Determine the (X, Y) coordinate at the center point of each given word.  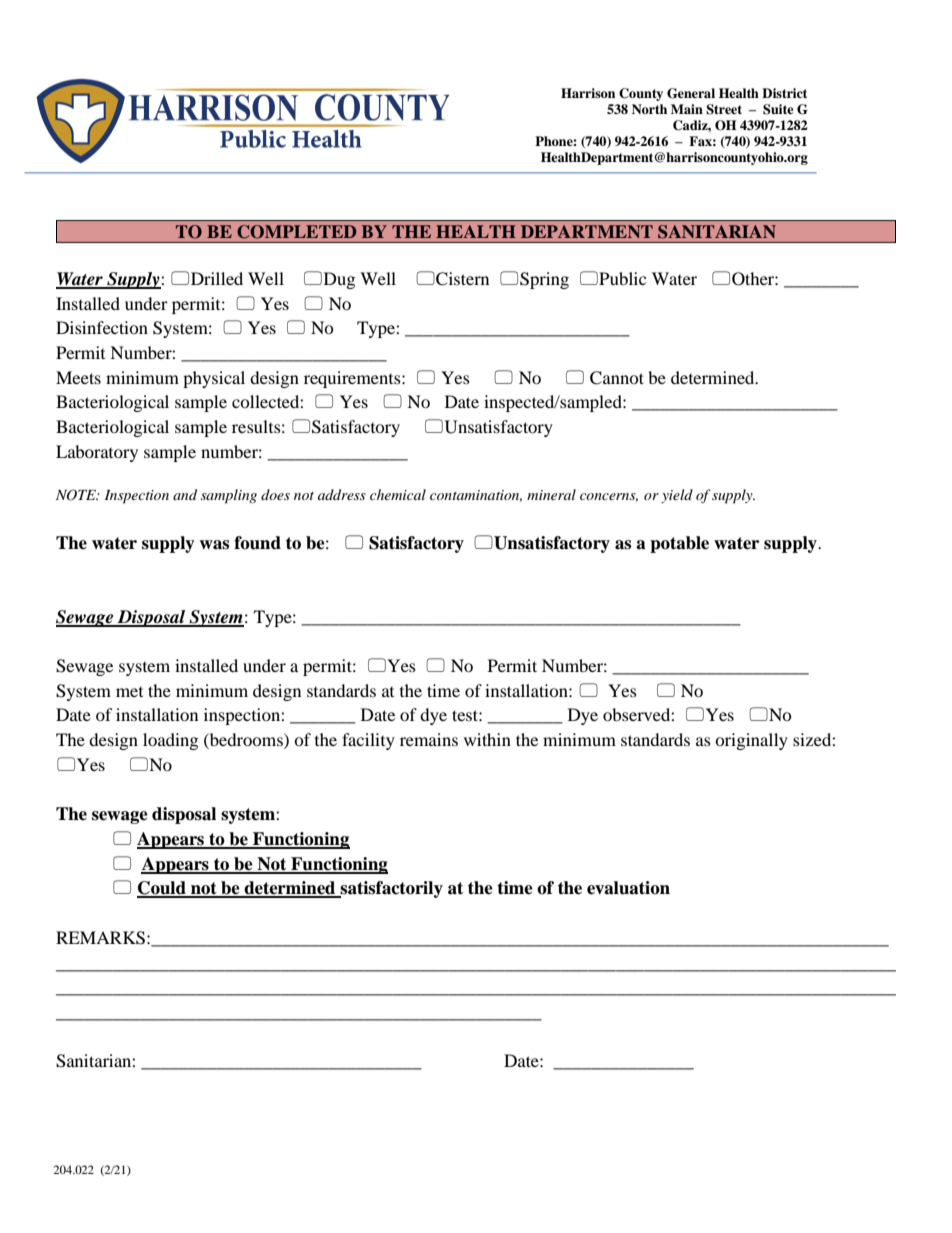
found (257, 543)
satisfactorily (391, 889)
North (649, 109)
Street (724, 109)
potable (679, 544)
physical (214, 379)
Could (162, 889)
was (214, 545)
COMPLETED (296, 232)
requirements (353, 379)
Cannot (617, 378)
